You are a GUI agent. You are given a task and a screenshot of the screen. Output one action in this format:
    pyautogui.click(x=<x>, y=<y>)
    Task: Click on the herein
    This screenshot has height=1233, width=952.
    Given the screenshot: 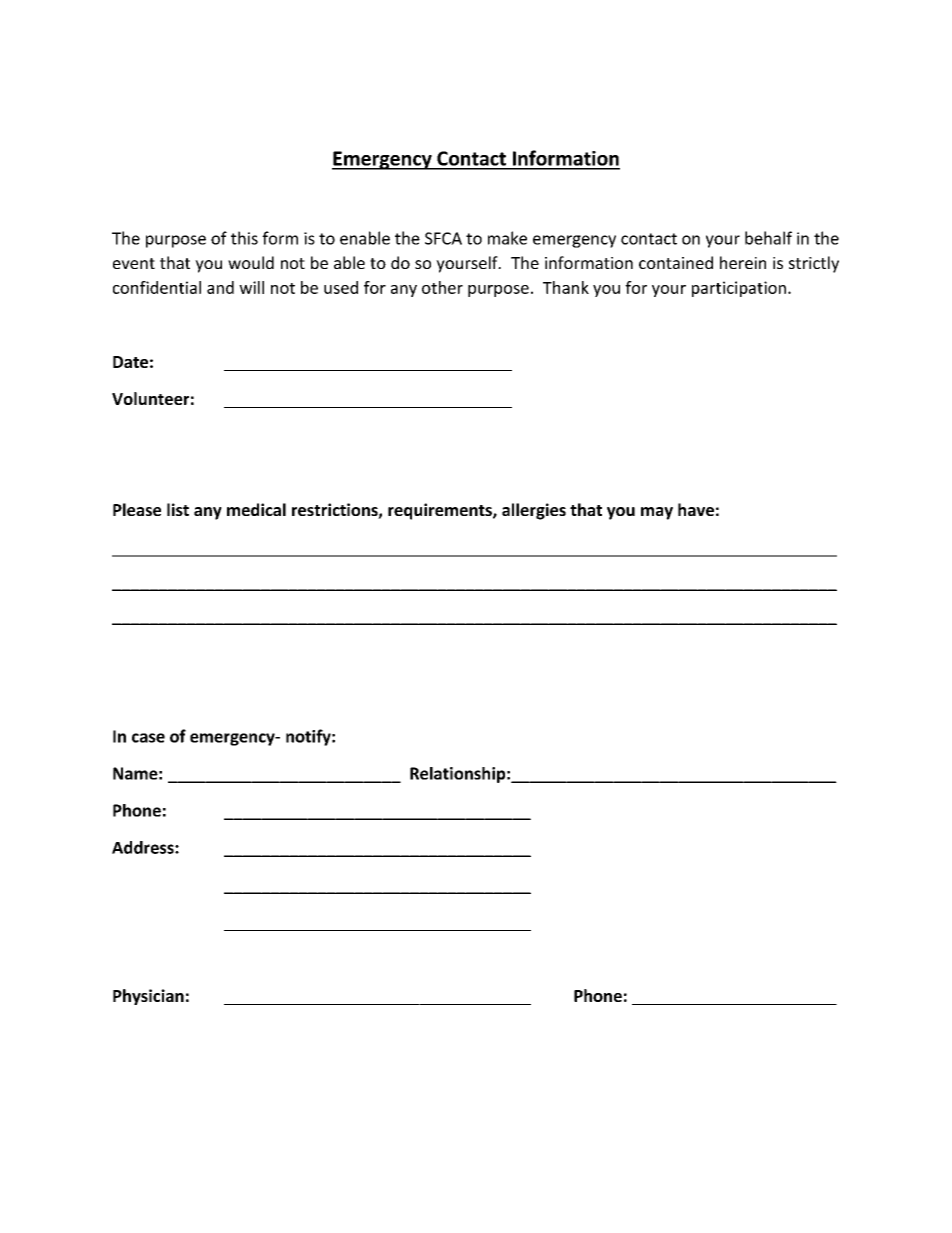 What is the action you would take?
    pyautogui.click(x=743, y=262)
